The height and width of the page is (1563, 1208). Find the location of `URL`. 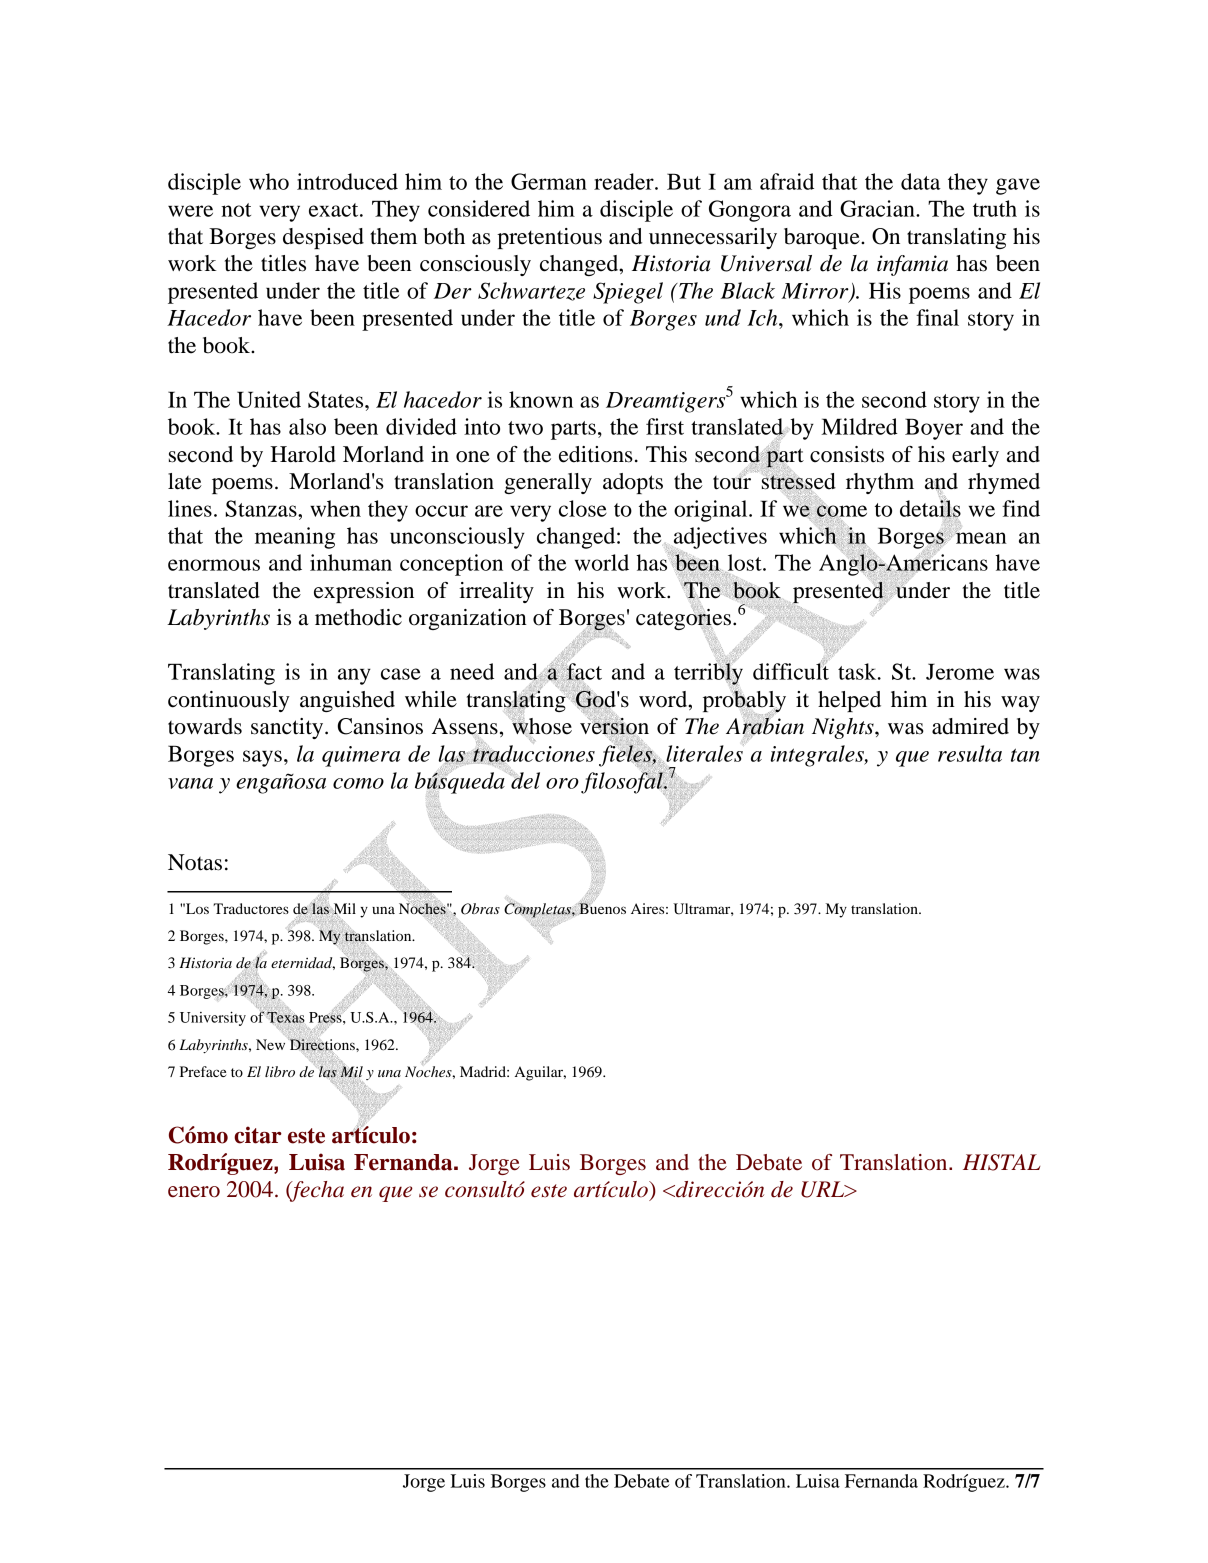

URL is located at coordinates (824, 1189).
